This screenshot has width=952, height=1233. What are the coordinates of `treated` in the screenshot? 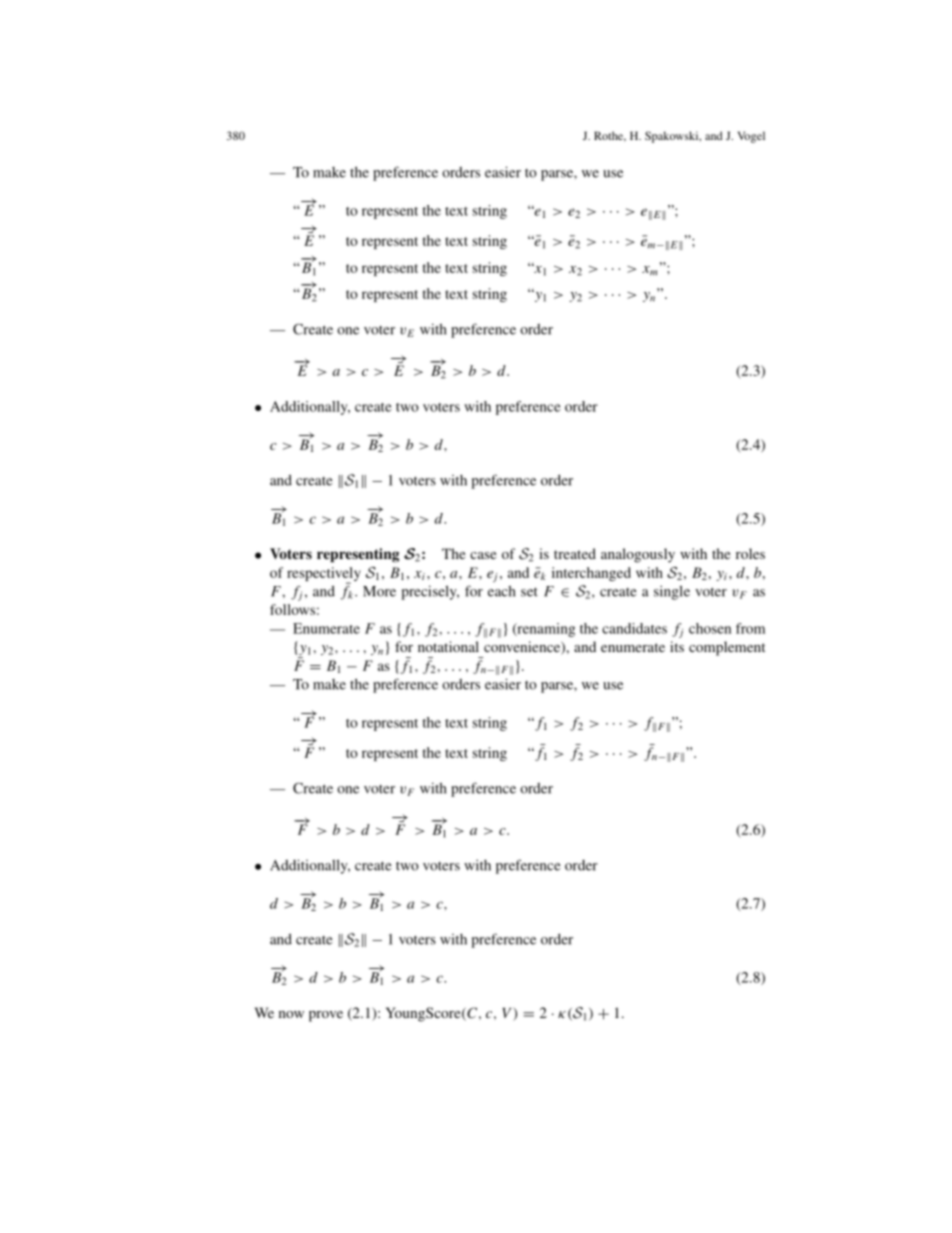 It's located at (575, 553).
